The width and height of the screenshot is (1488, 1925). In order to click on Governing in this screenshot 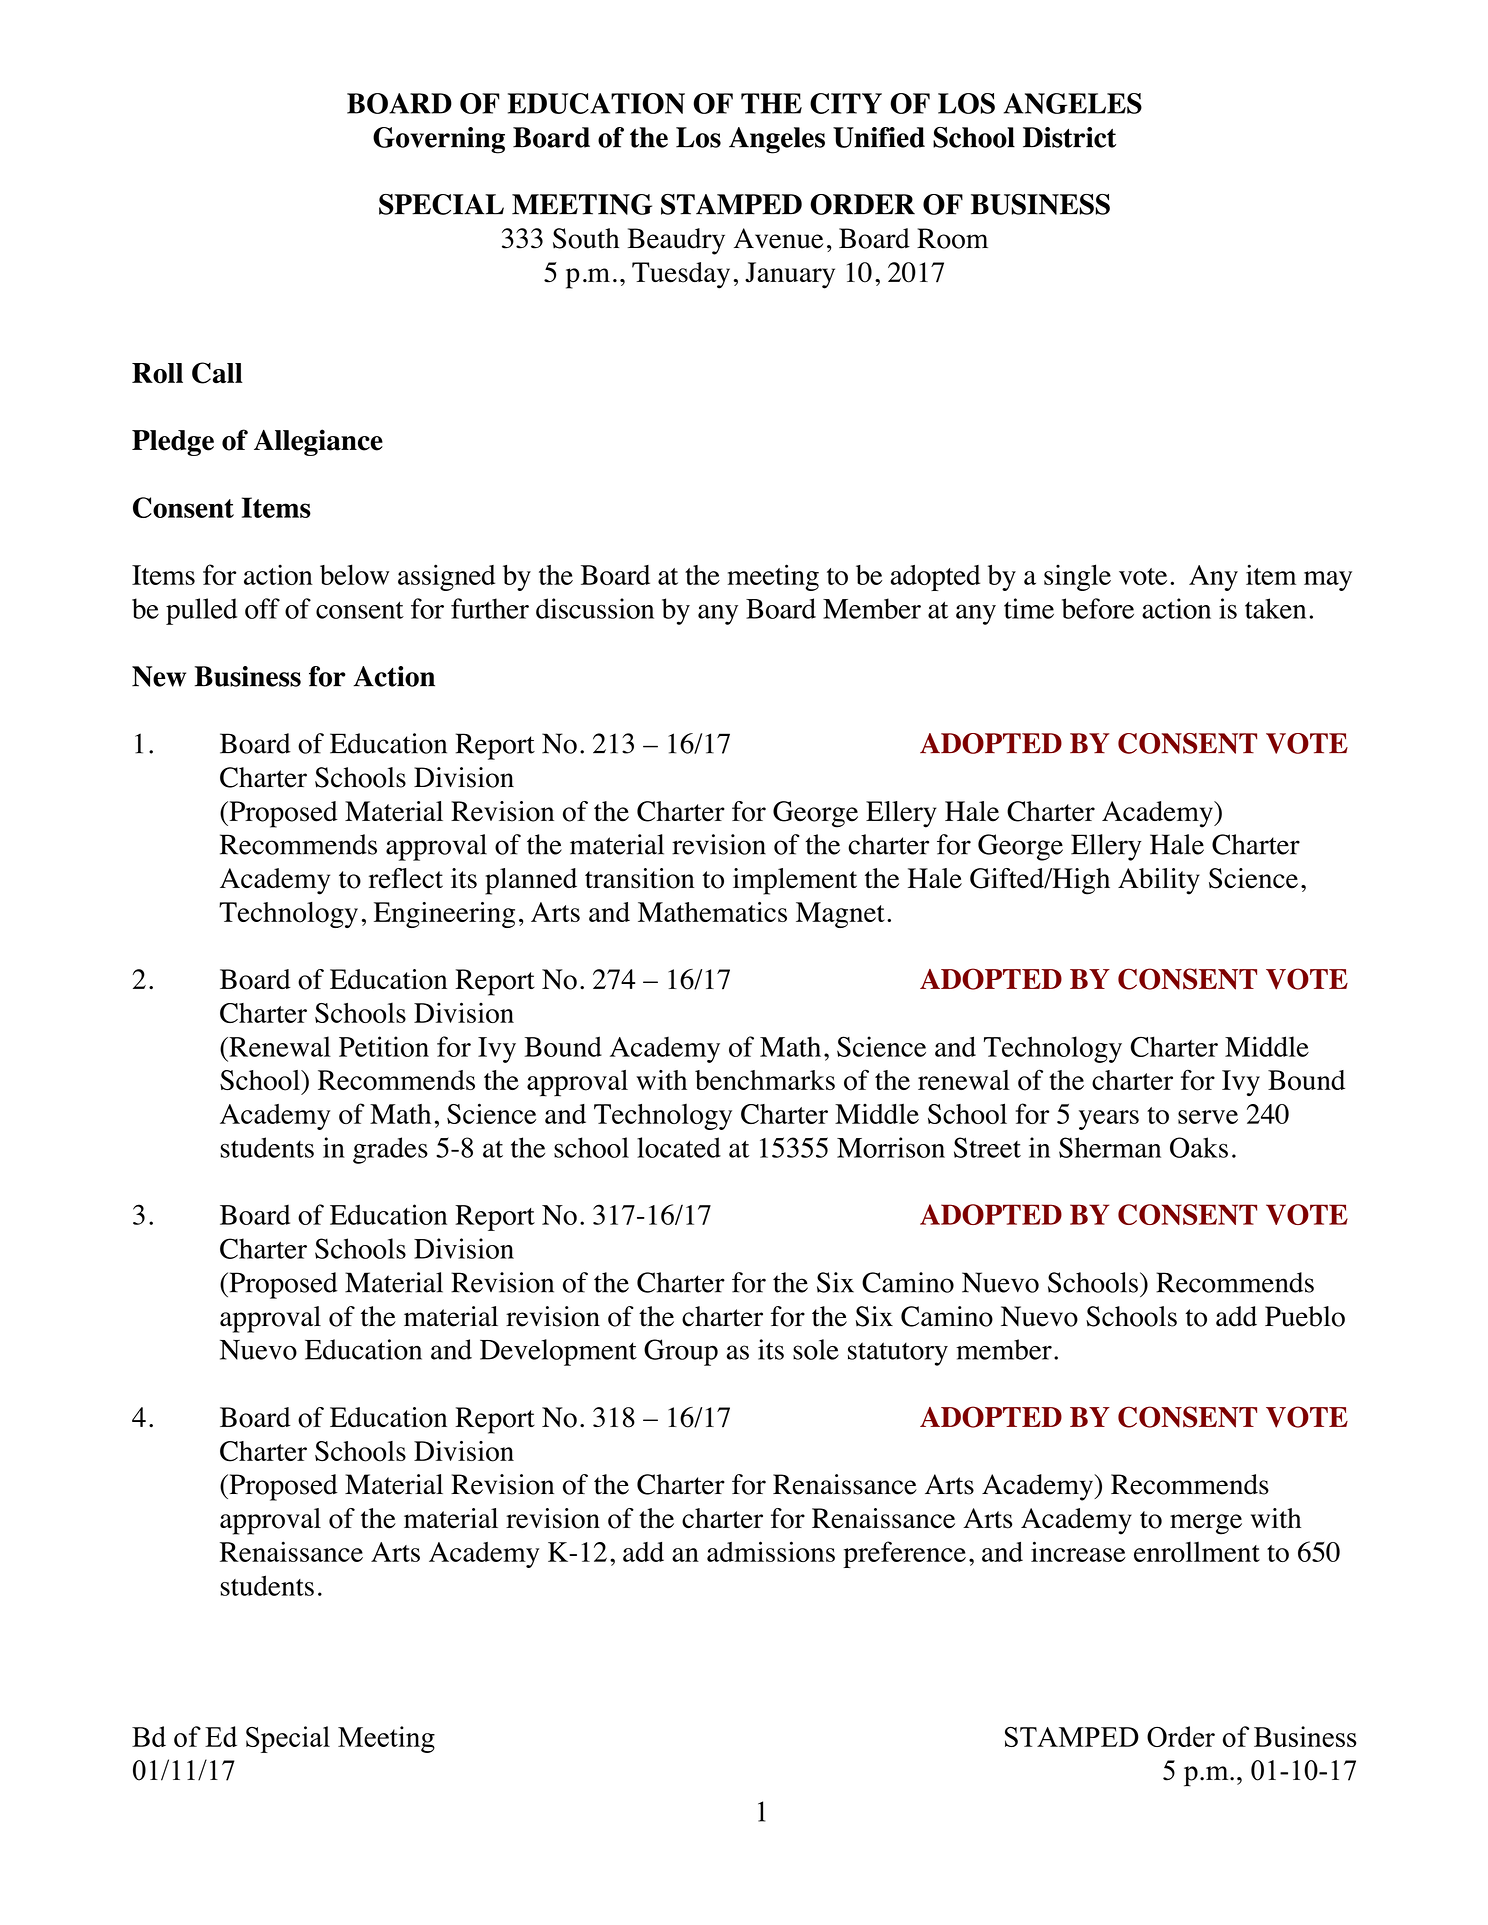, I will do `click(439, 140)`.
